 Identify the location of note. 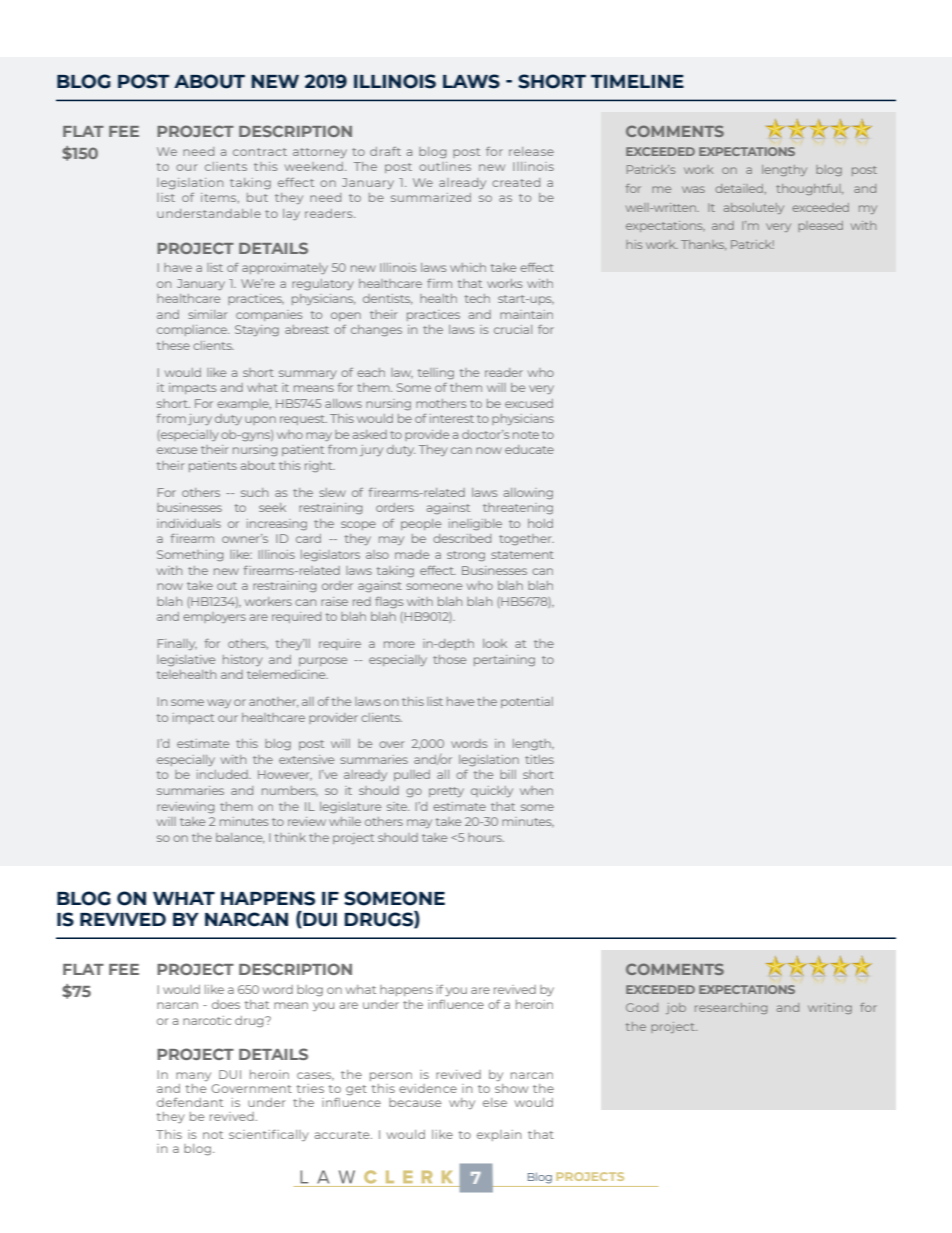
(526, 435).
